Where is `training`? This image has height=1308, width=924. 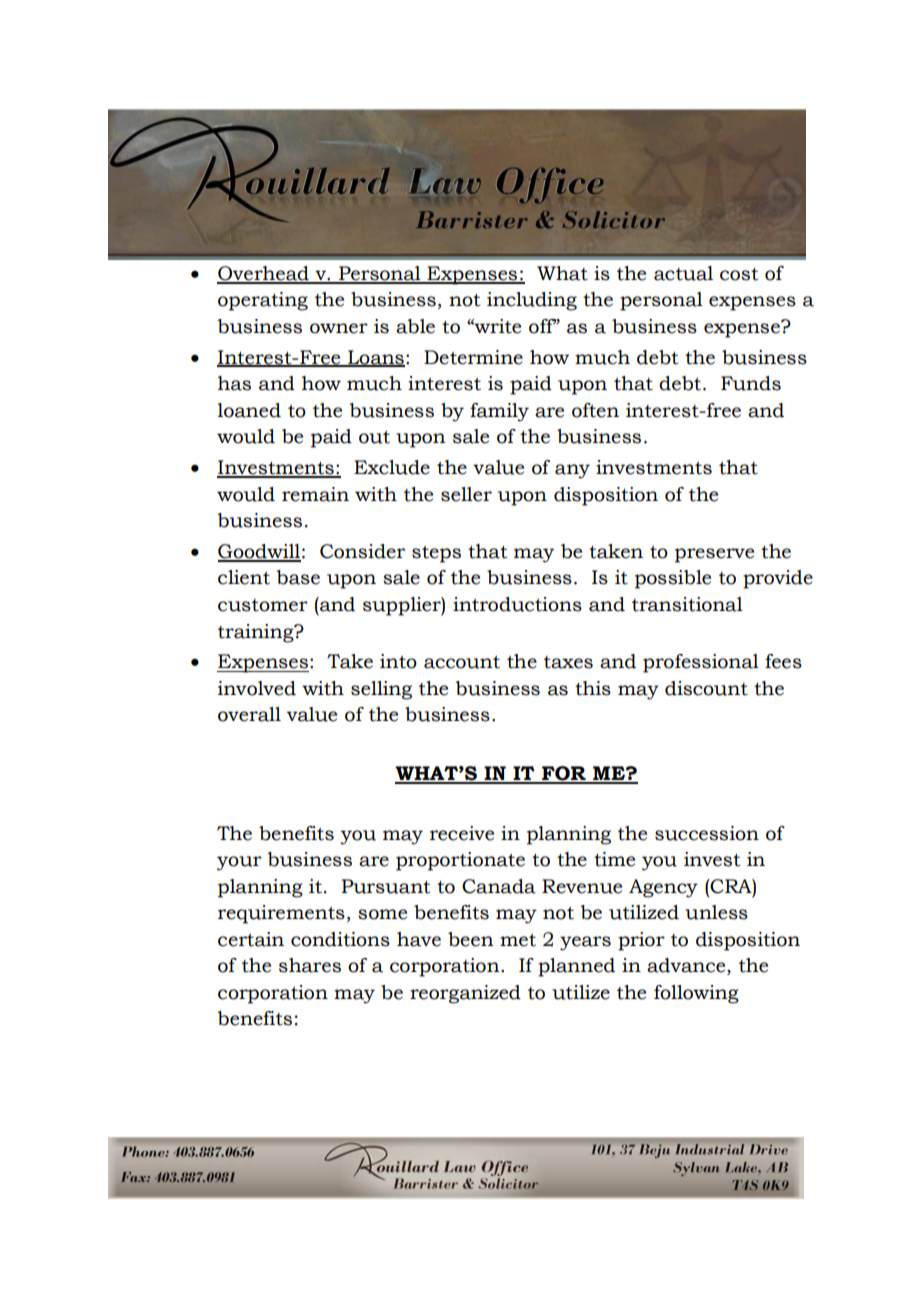
training is located at coordinates (257, 633).
